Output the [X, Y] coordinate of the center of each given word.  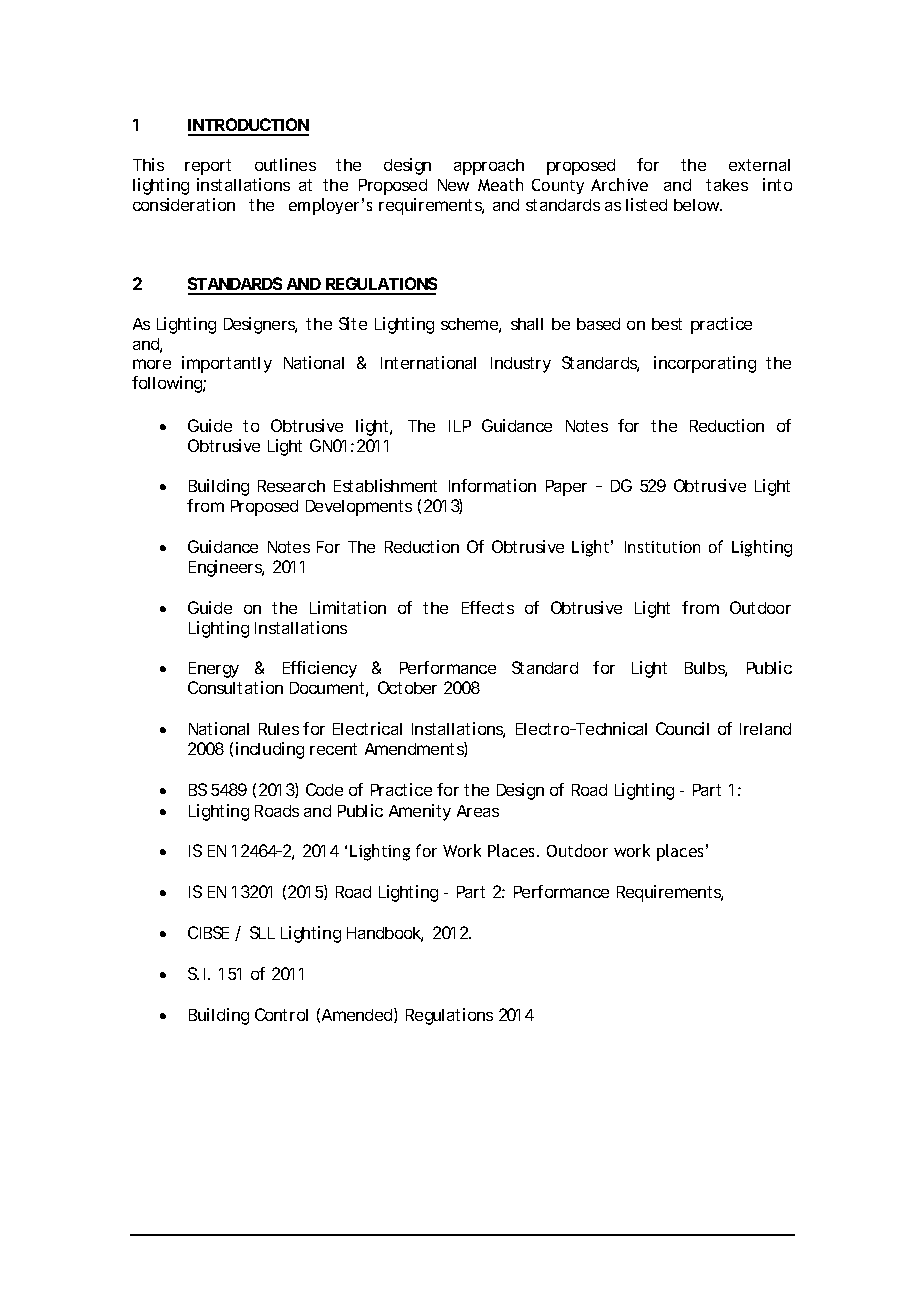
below [698, 205]
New [453, 185]
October [407, 687]
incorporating [705, 364]
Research [291, 486]
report [208, 167]
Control [281, 1014]
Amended [358, 1015]
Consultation [235, 687]
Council [682, 728]
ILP [460, 426]
